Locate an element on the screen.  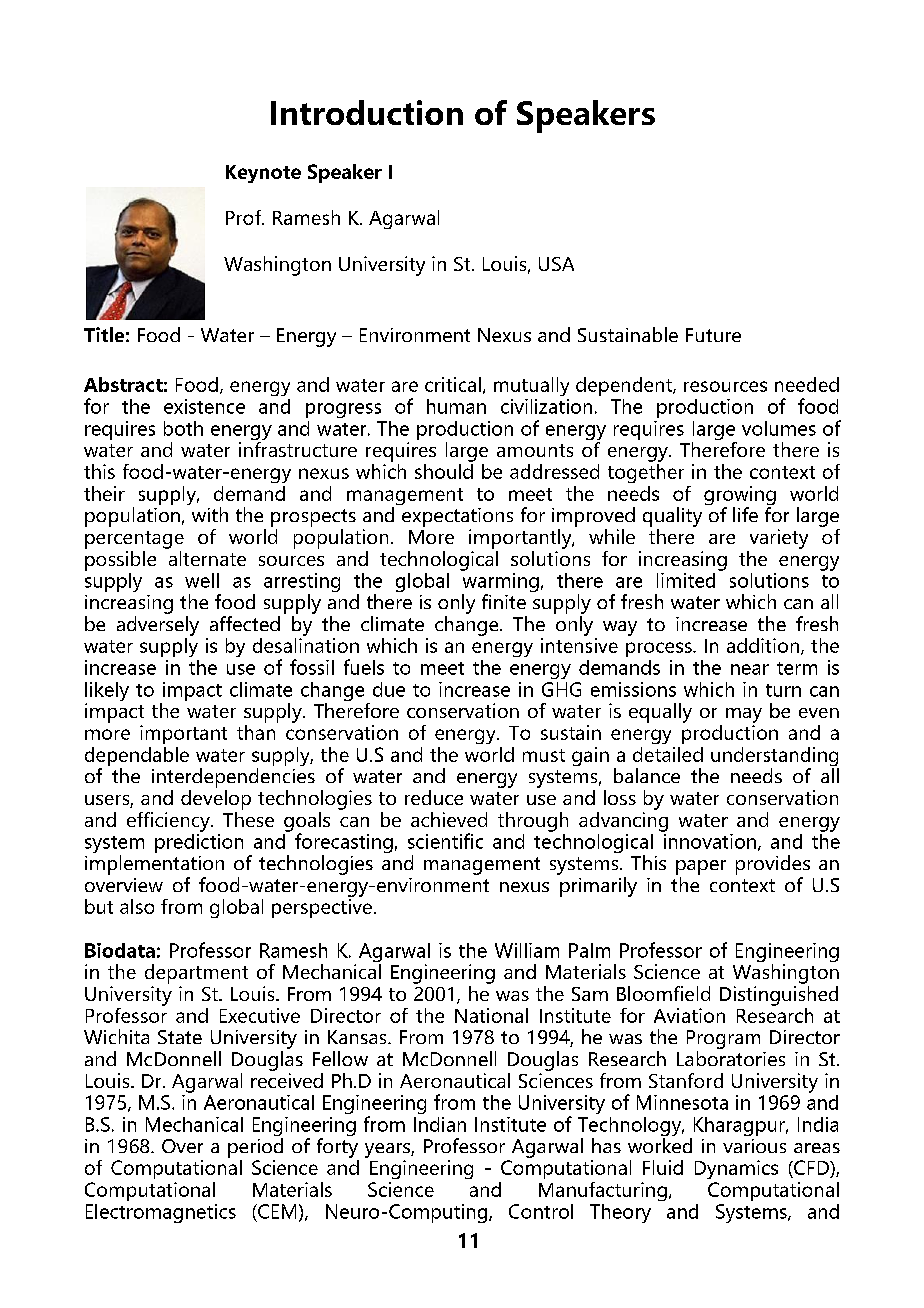
Dynamics is located at coordinates (736, 1169).
